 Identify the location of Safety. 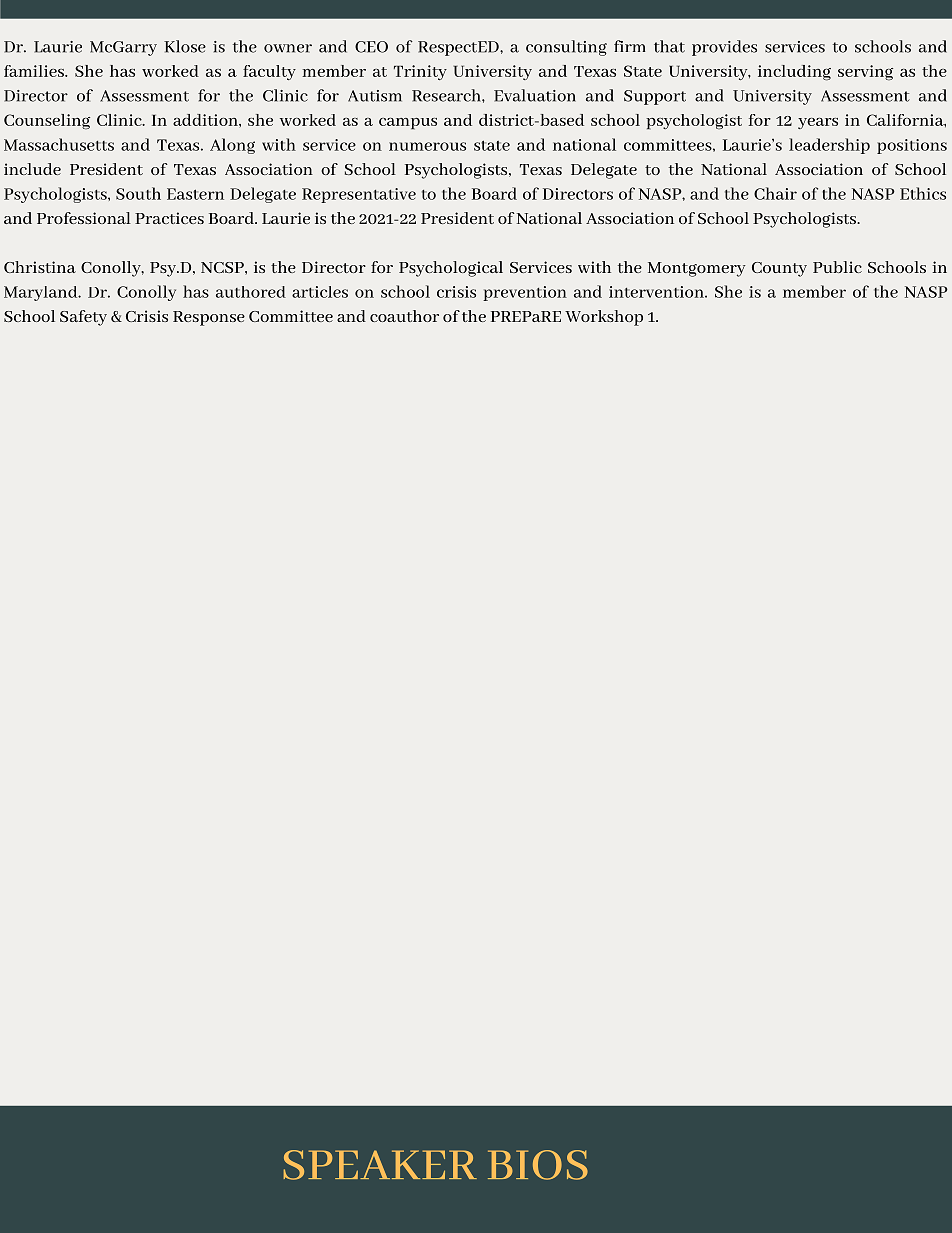
(83, 318).
